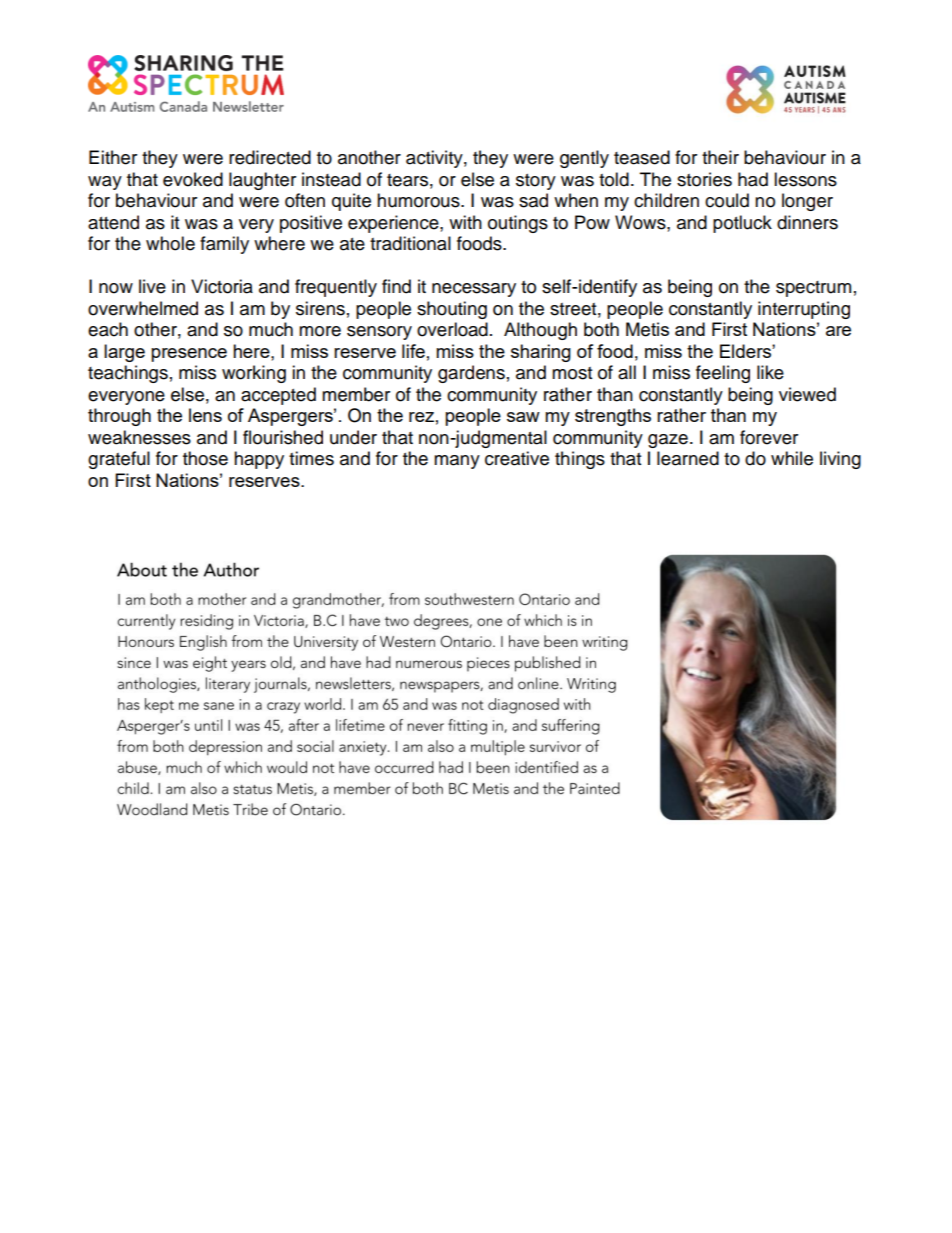 The image size is (952, 1233). I want to click on necessary, so click(474, 290).
